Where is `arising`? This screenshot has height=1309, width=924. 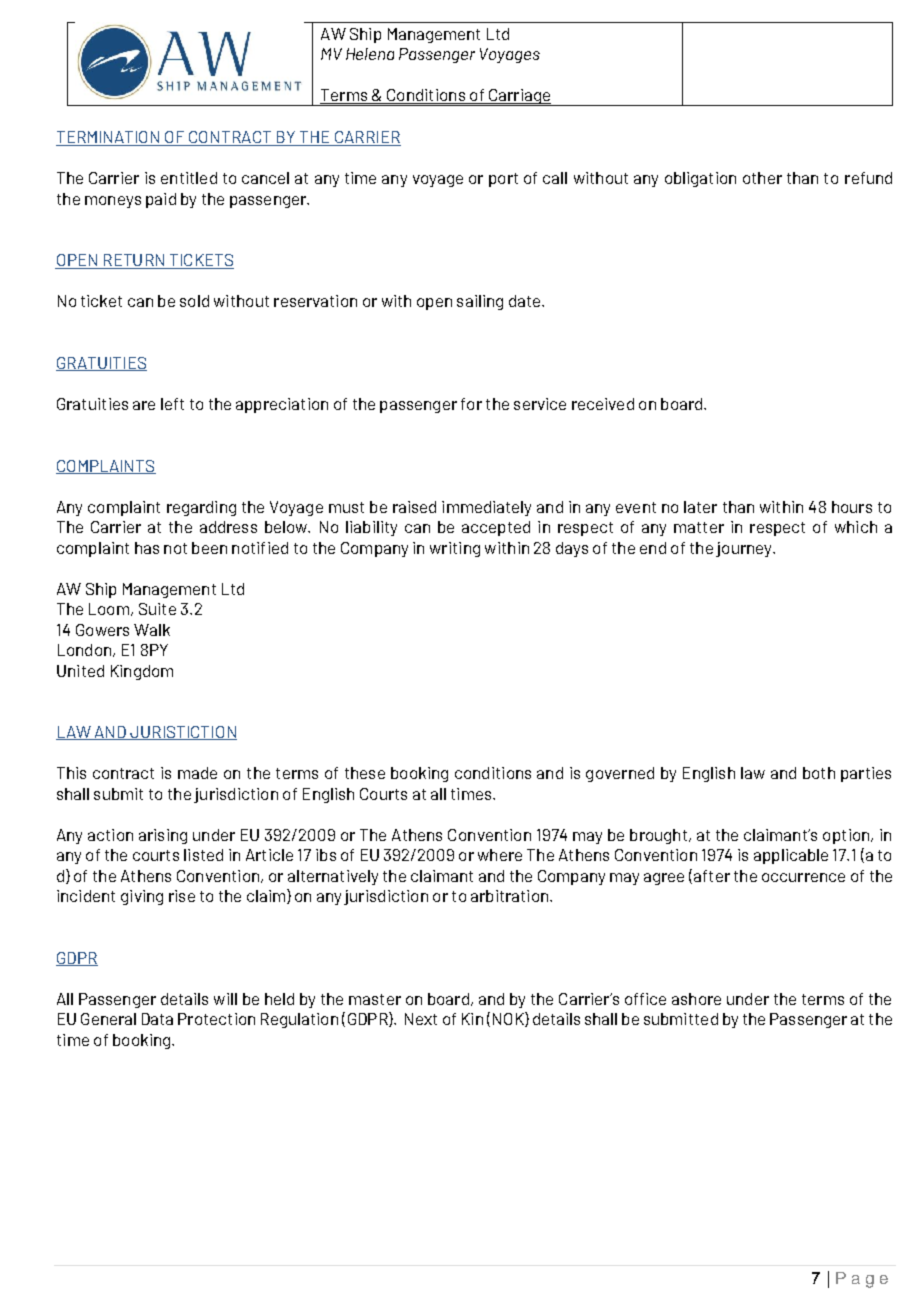 arising is located at coordinates (163, 836).
